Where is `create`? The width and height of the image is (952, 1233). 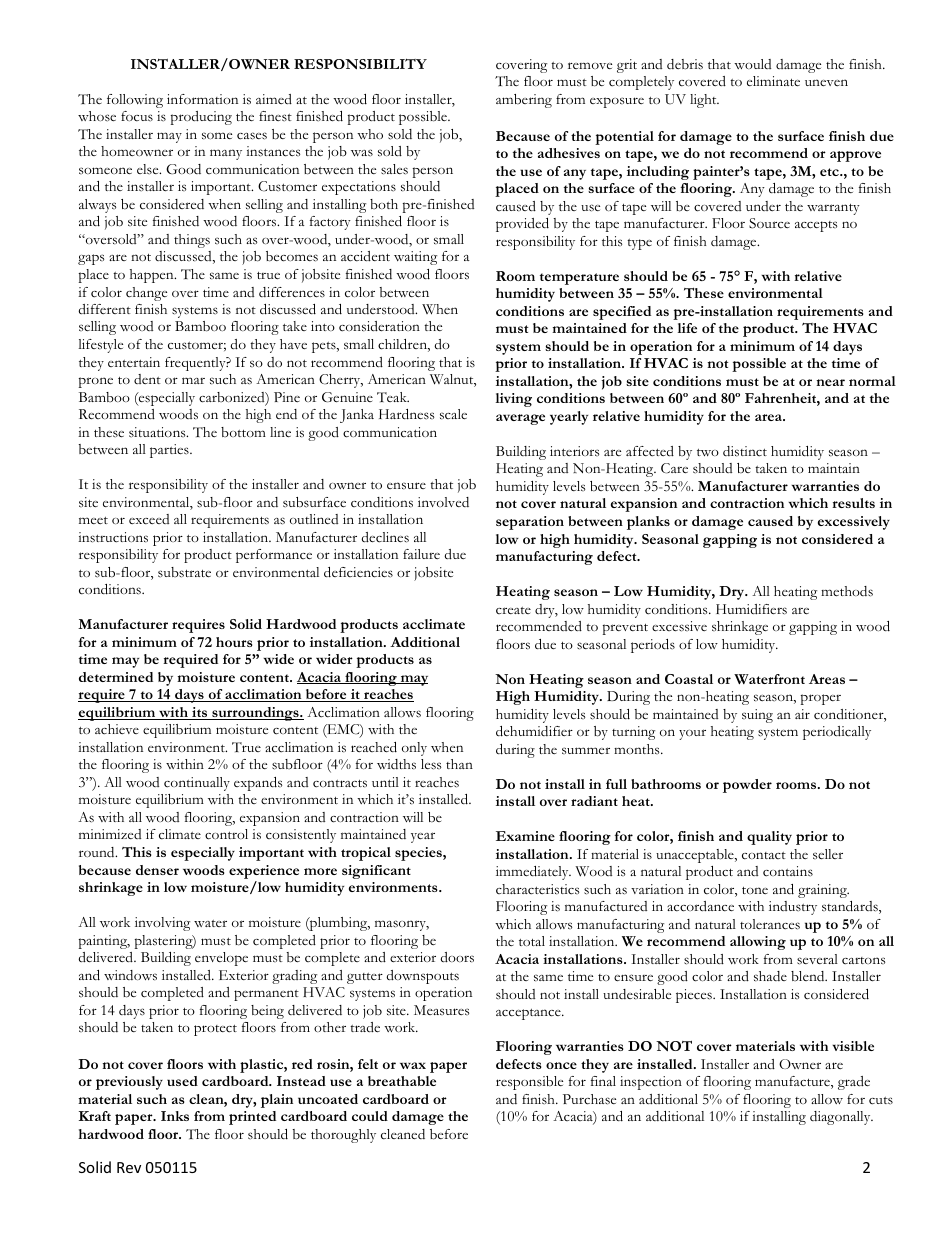
create is located at coordinates (513, 610).
